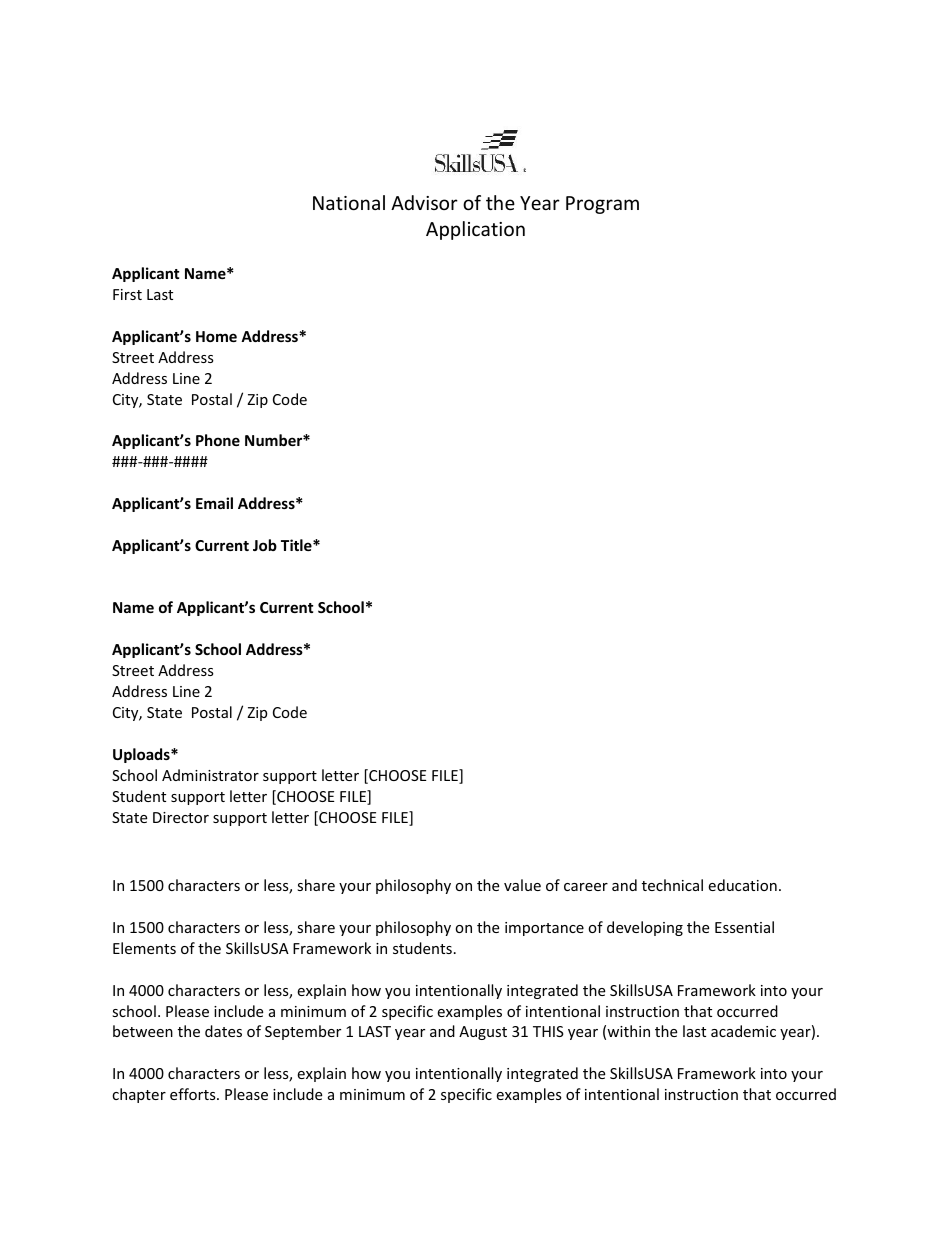 The height and width of the page is (1233, 952). I want to click on technical, so click(672, 885).
